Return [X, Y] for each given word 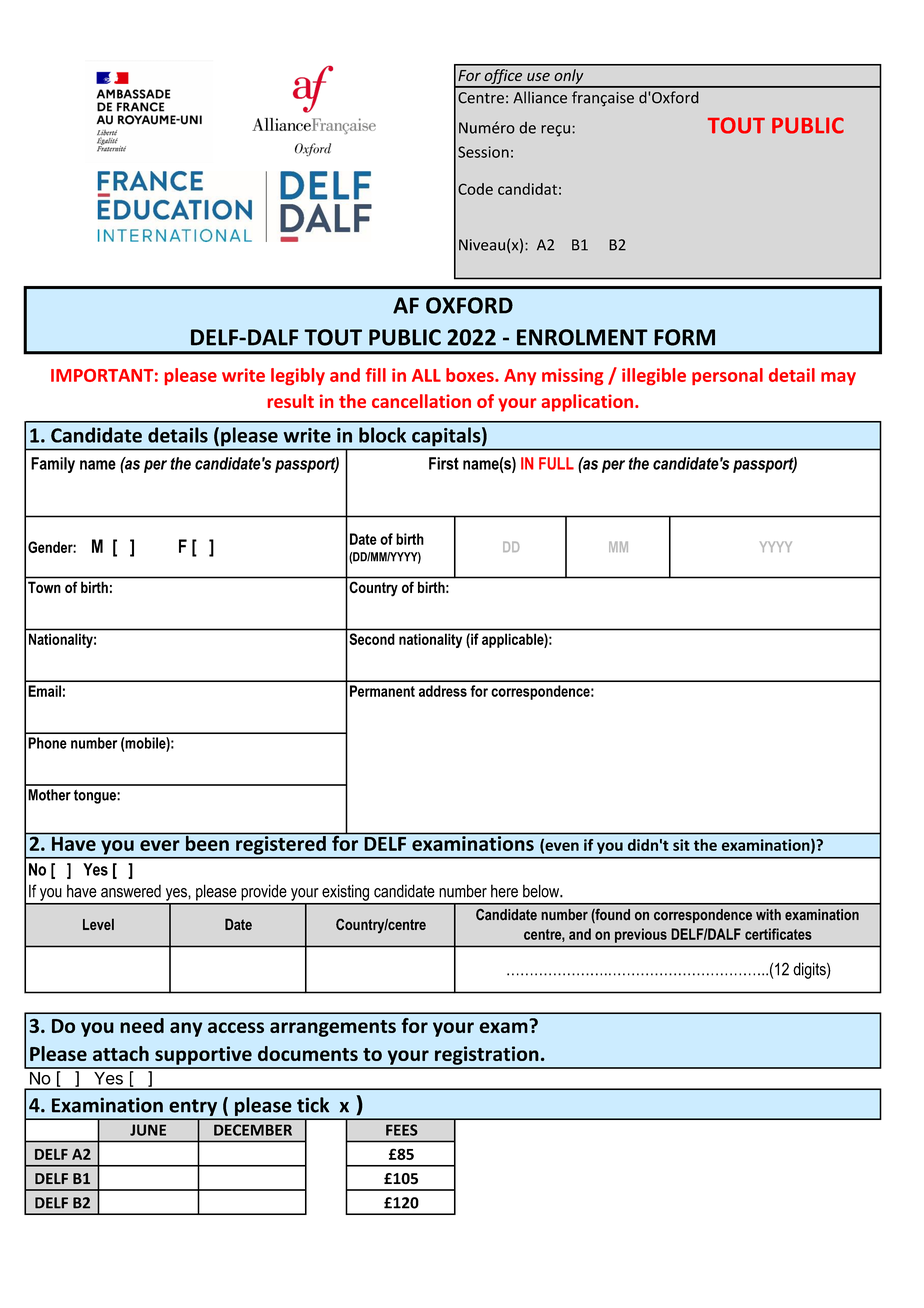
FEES [402, 1130]
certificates [778, 934]
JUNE [148, 1130]
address [443, 691]
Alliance [540, 97]
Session [483, 152]
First [444, 463]
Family [53, 465]
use [538, 76]
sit [681, 845]
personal [727, 376]
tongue [96, 797]
